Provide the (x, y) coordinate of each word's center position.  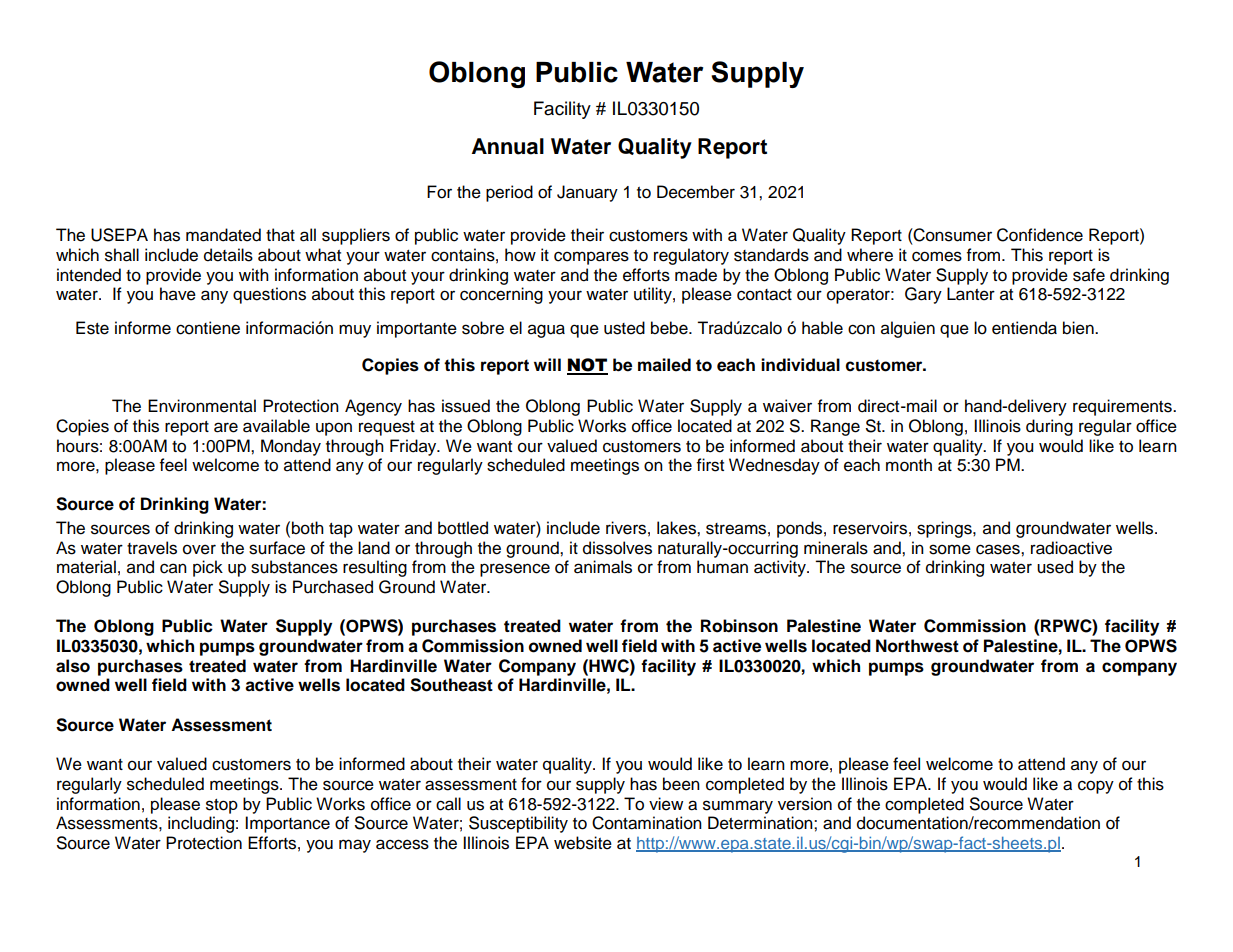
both (308, 528)
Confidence (1040, 235)
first (710, 465)
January (587, 193)
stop (222, 806)
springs (945, 529)
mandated (223, 235)
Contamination (647, 823)
